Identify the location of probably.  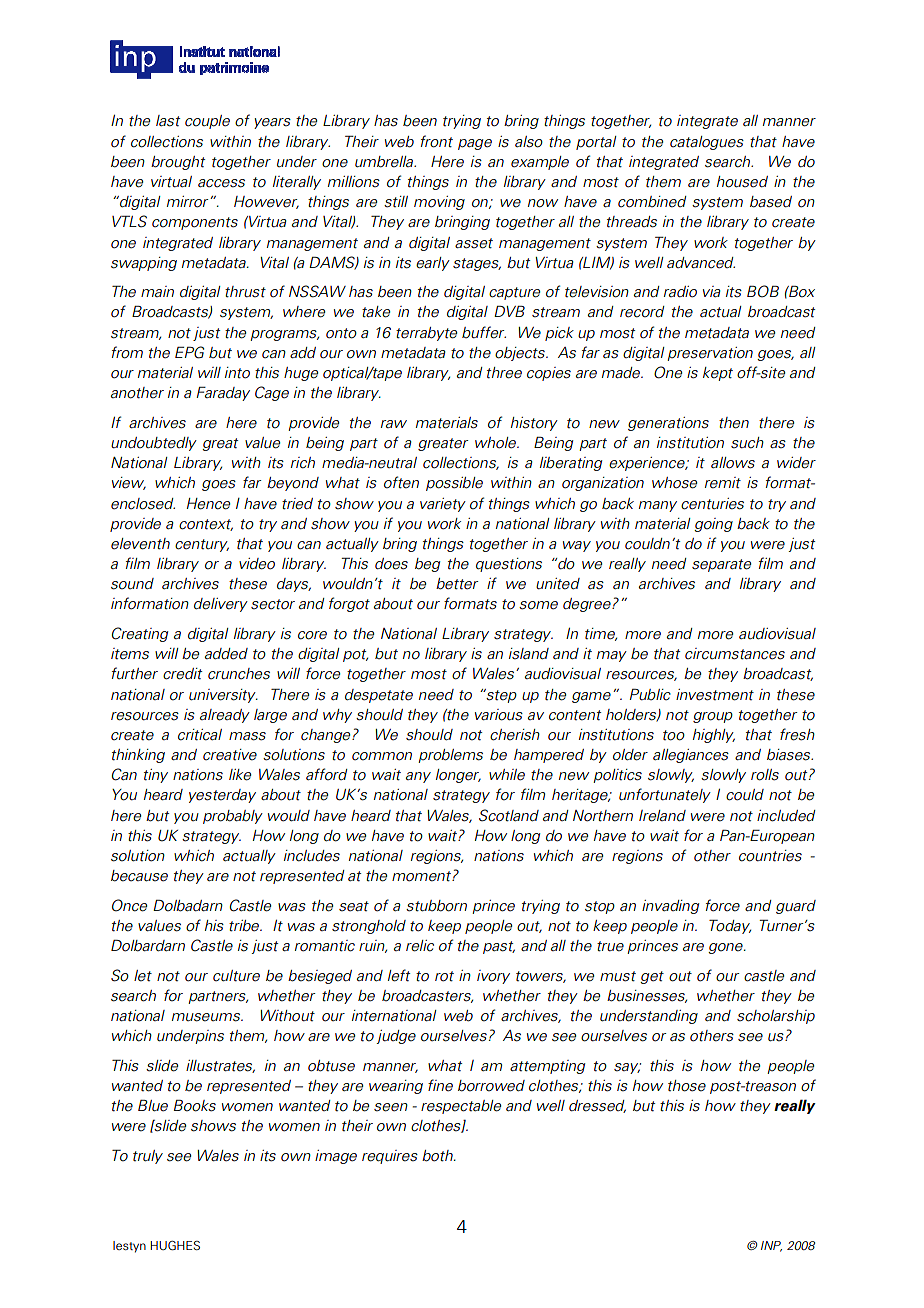
(233, 817).
